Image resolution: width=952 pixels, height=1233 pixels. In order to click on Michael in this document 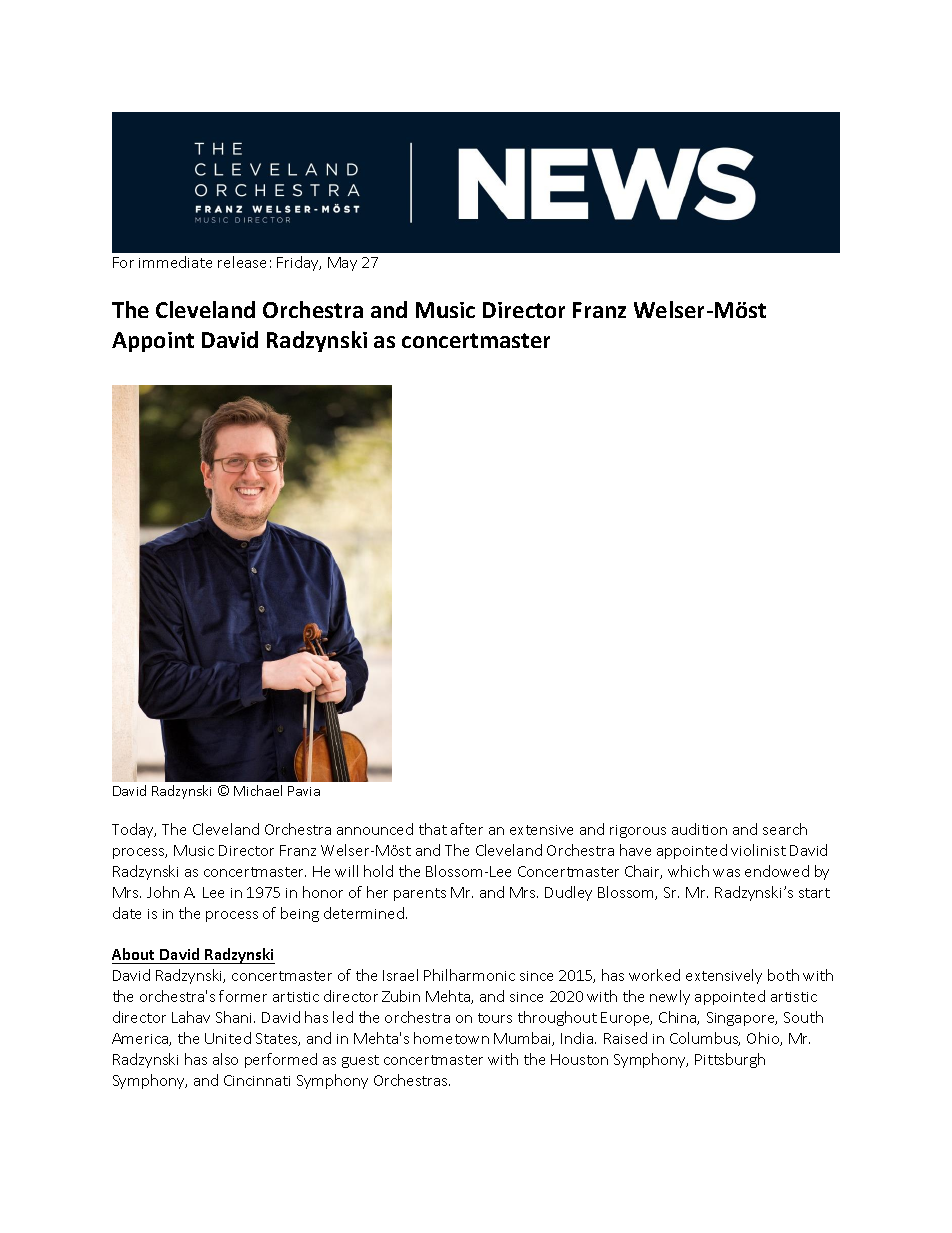, I will do `click(258, 790)`.
